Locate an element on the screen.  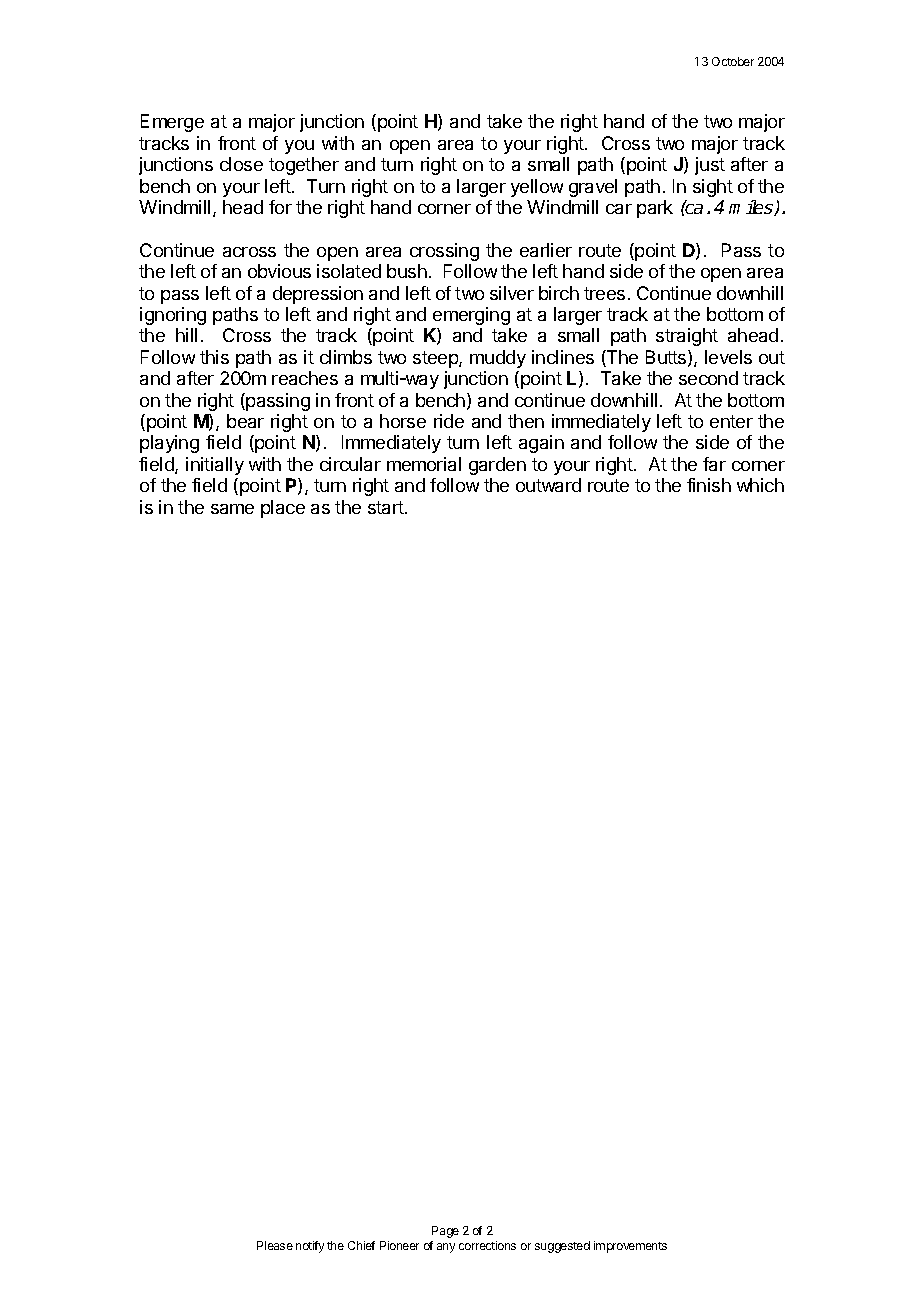
Please is located at coordinates (275, 1245).
